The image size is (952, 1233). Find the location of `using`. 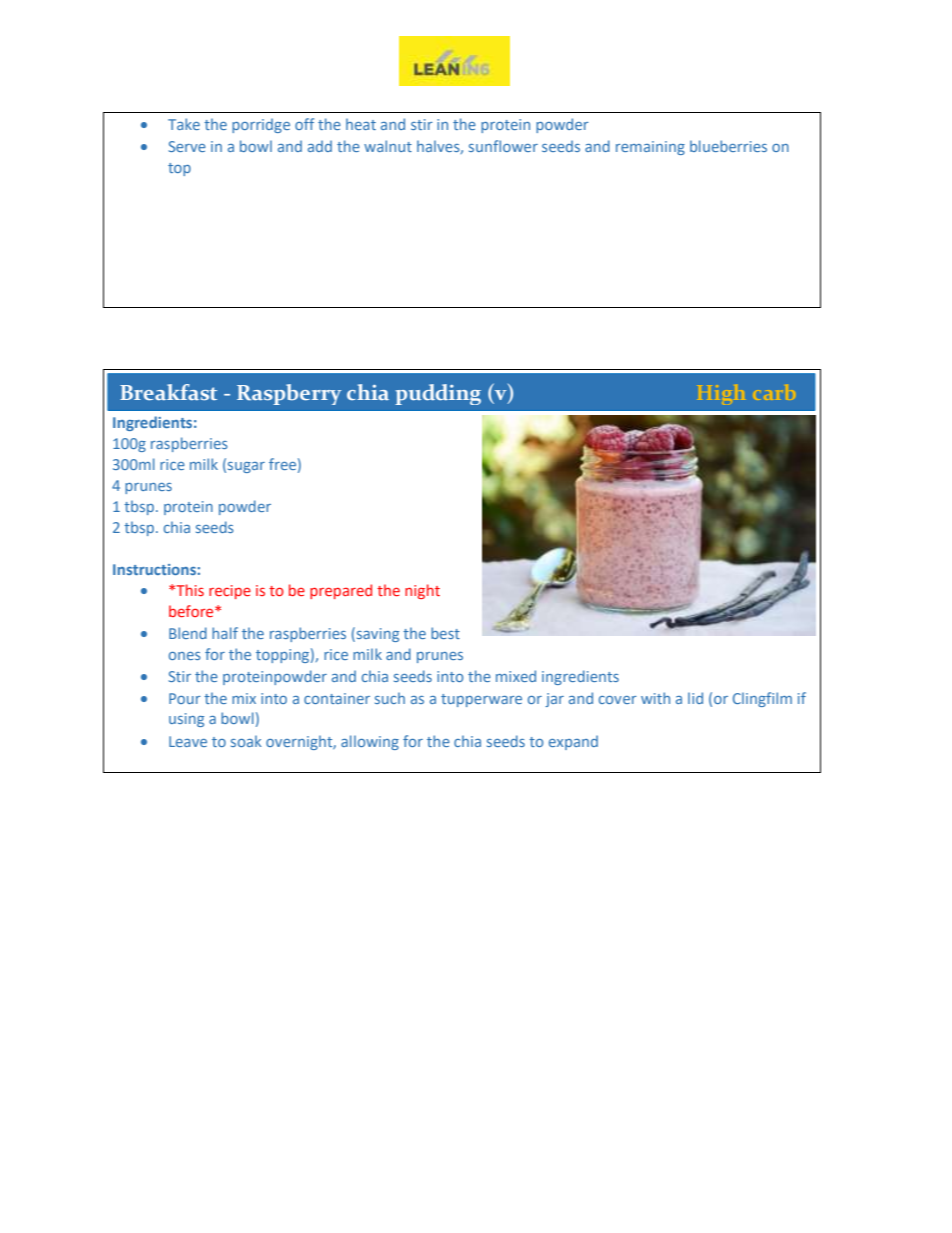

using is located at coordinates (186, 720).
